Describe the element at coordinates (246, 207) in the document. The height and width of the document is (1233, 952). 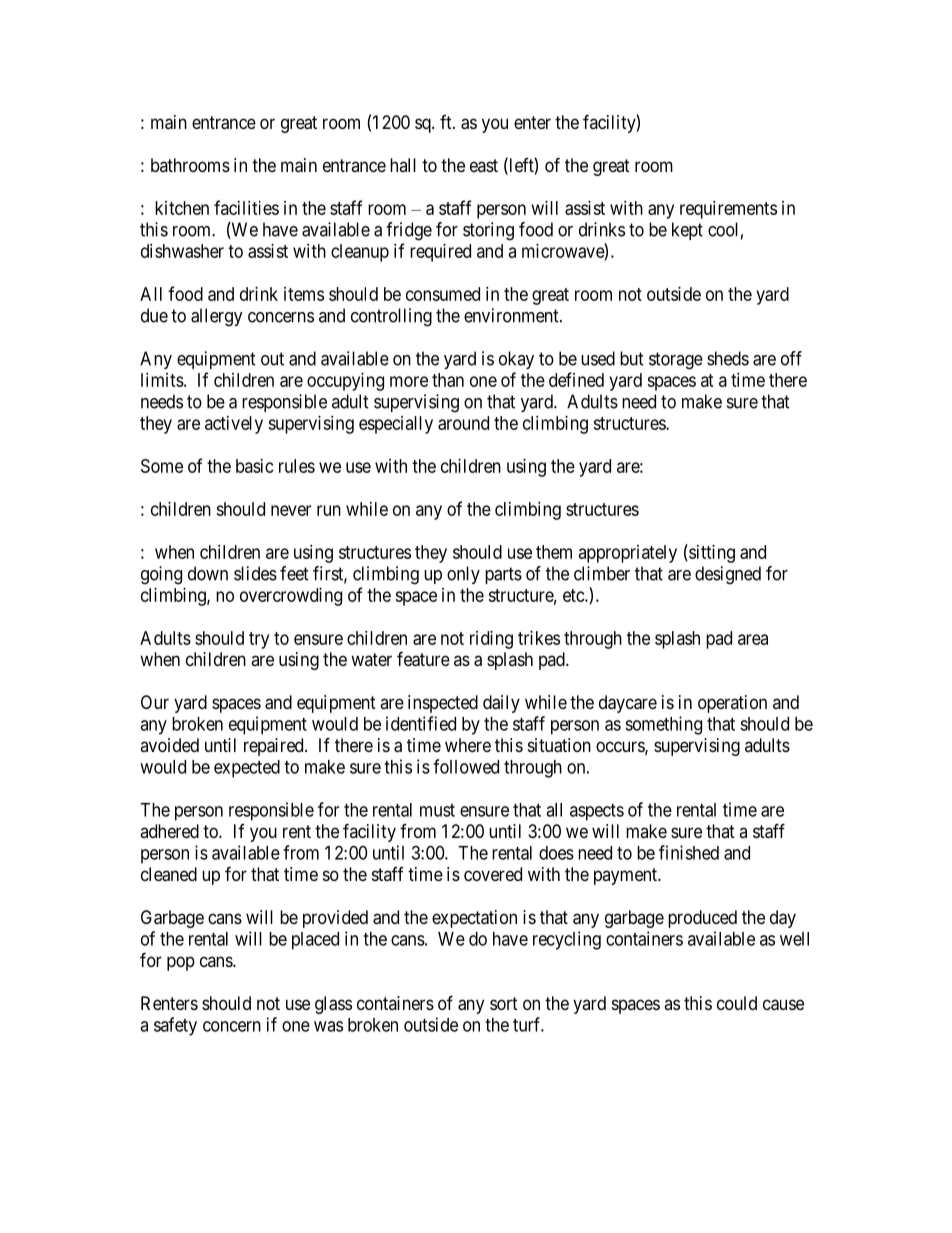
I see `facilities` at that location.
